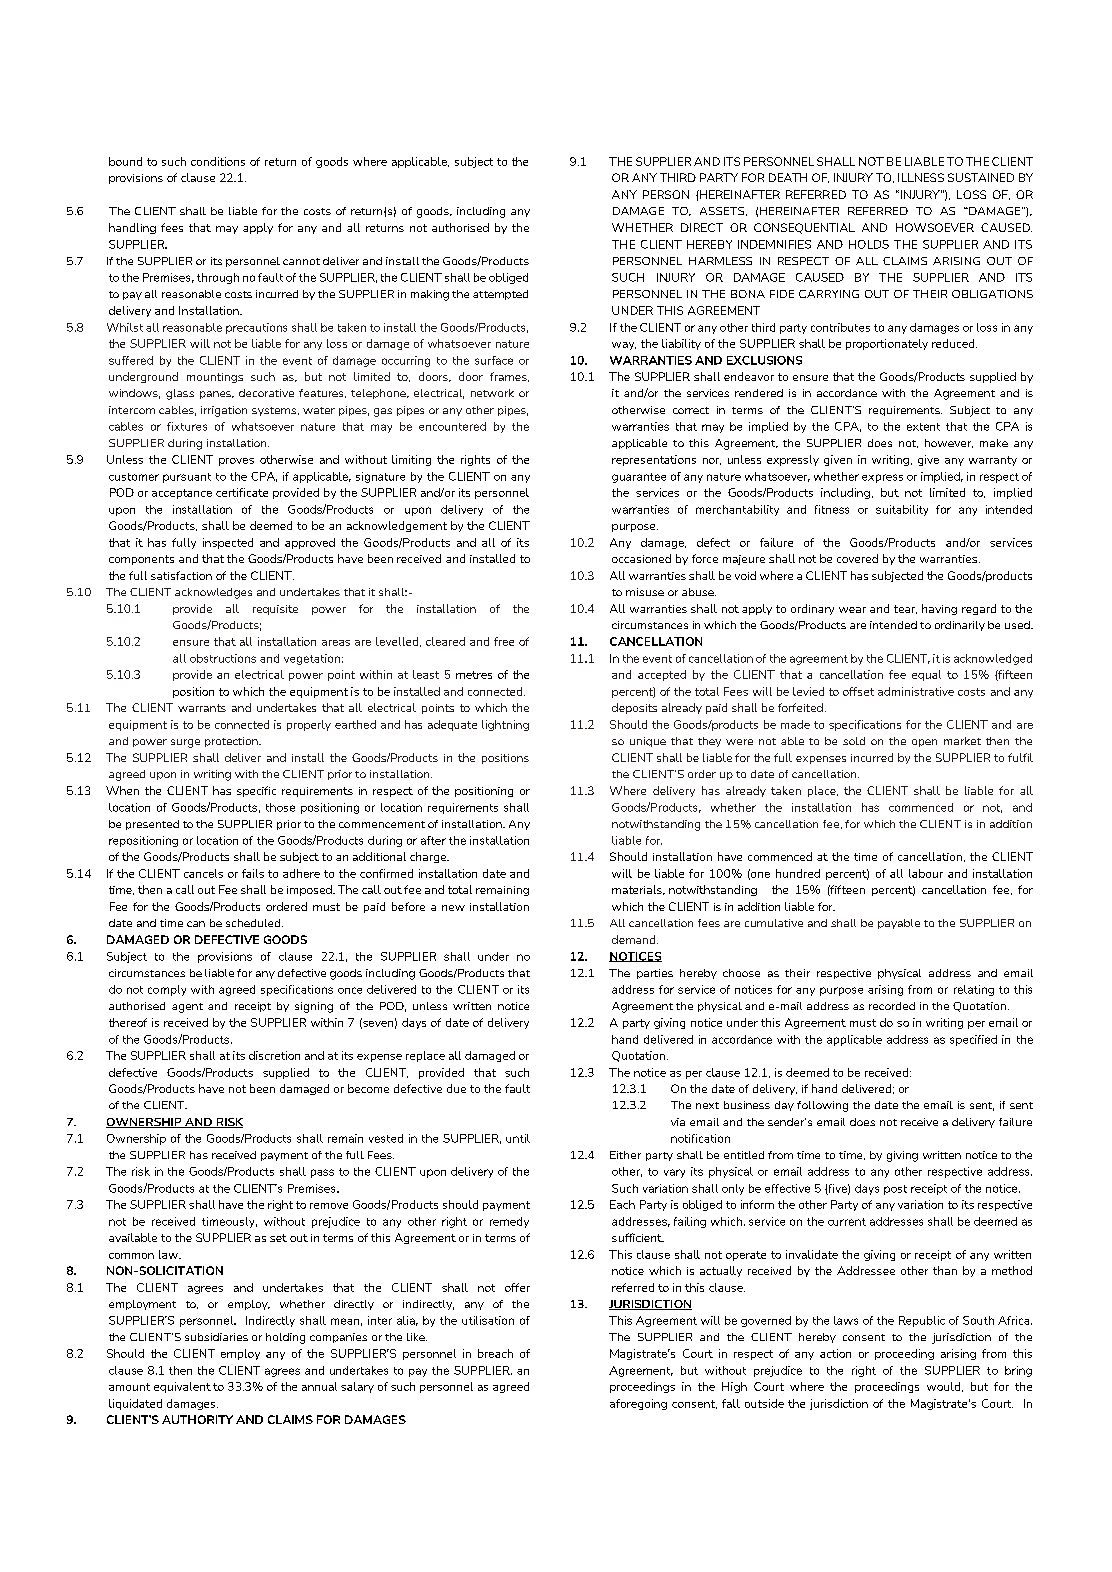 The image size is (1112, 1572). I want to click on equivalent, so click(182, 1387).
